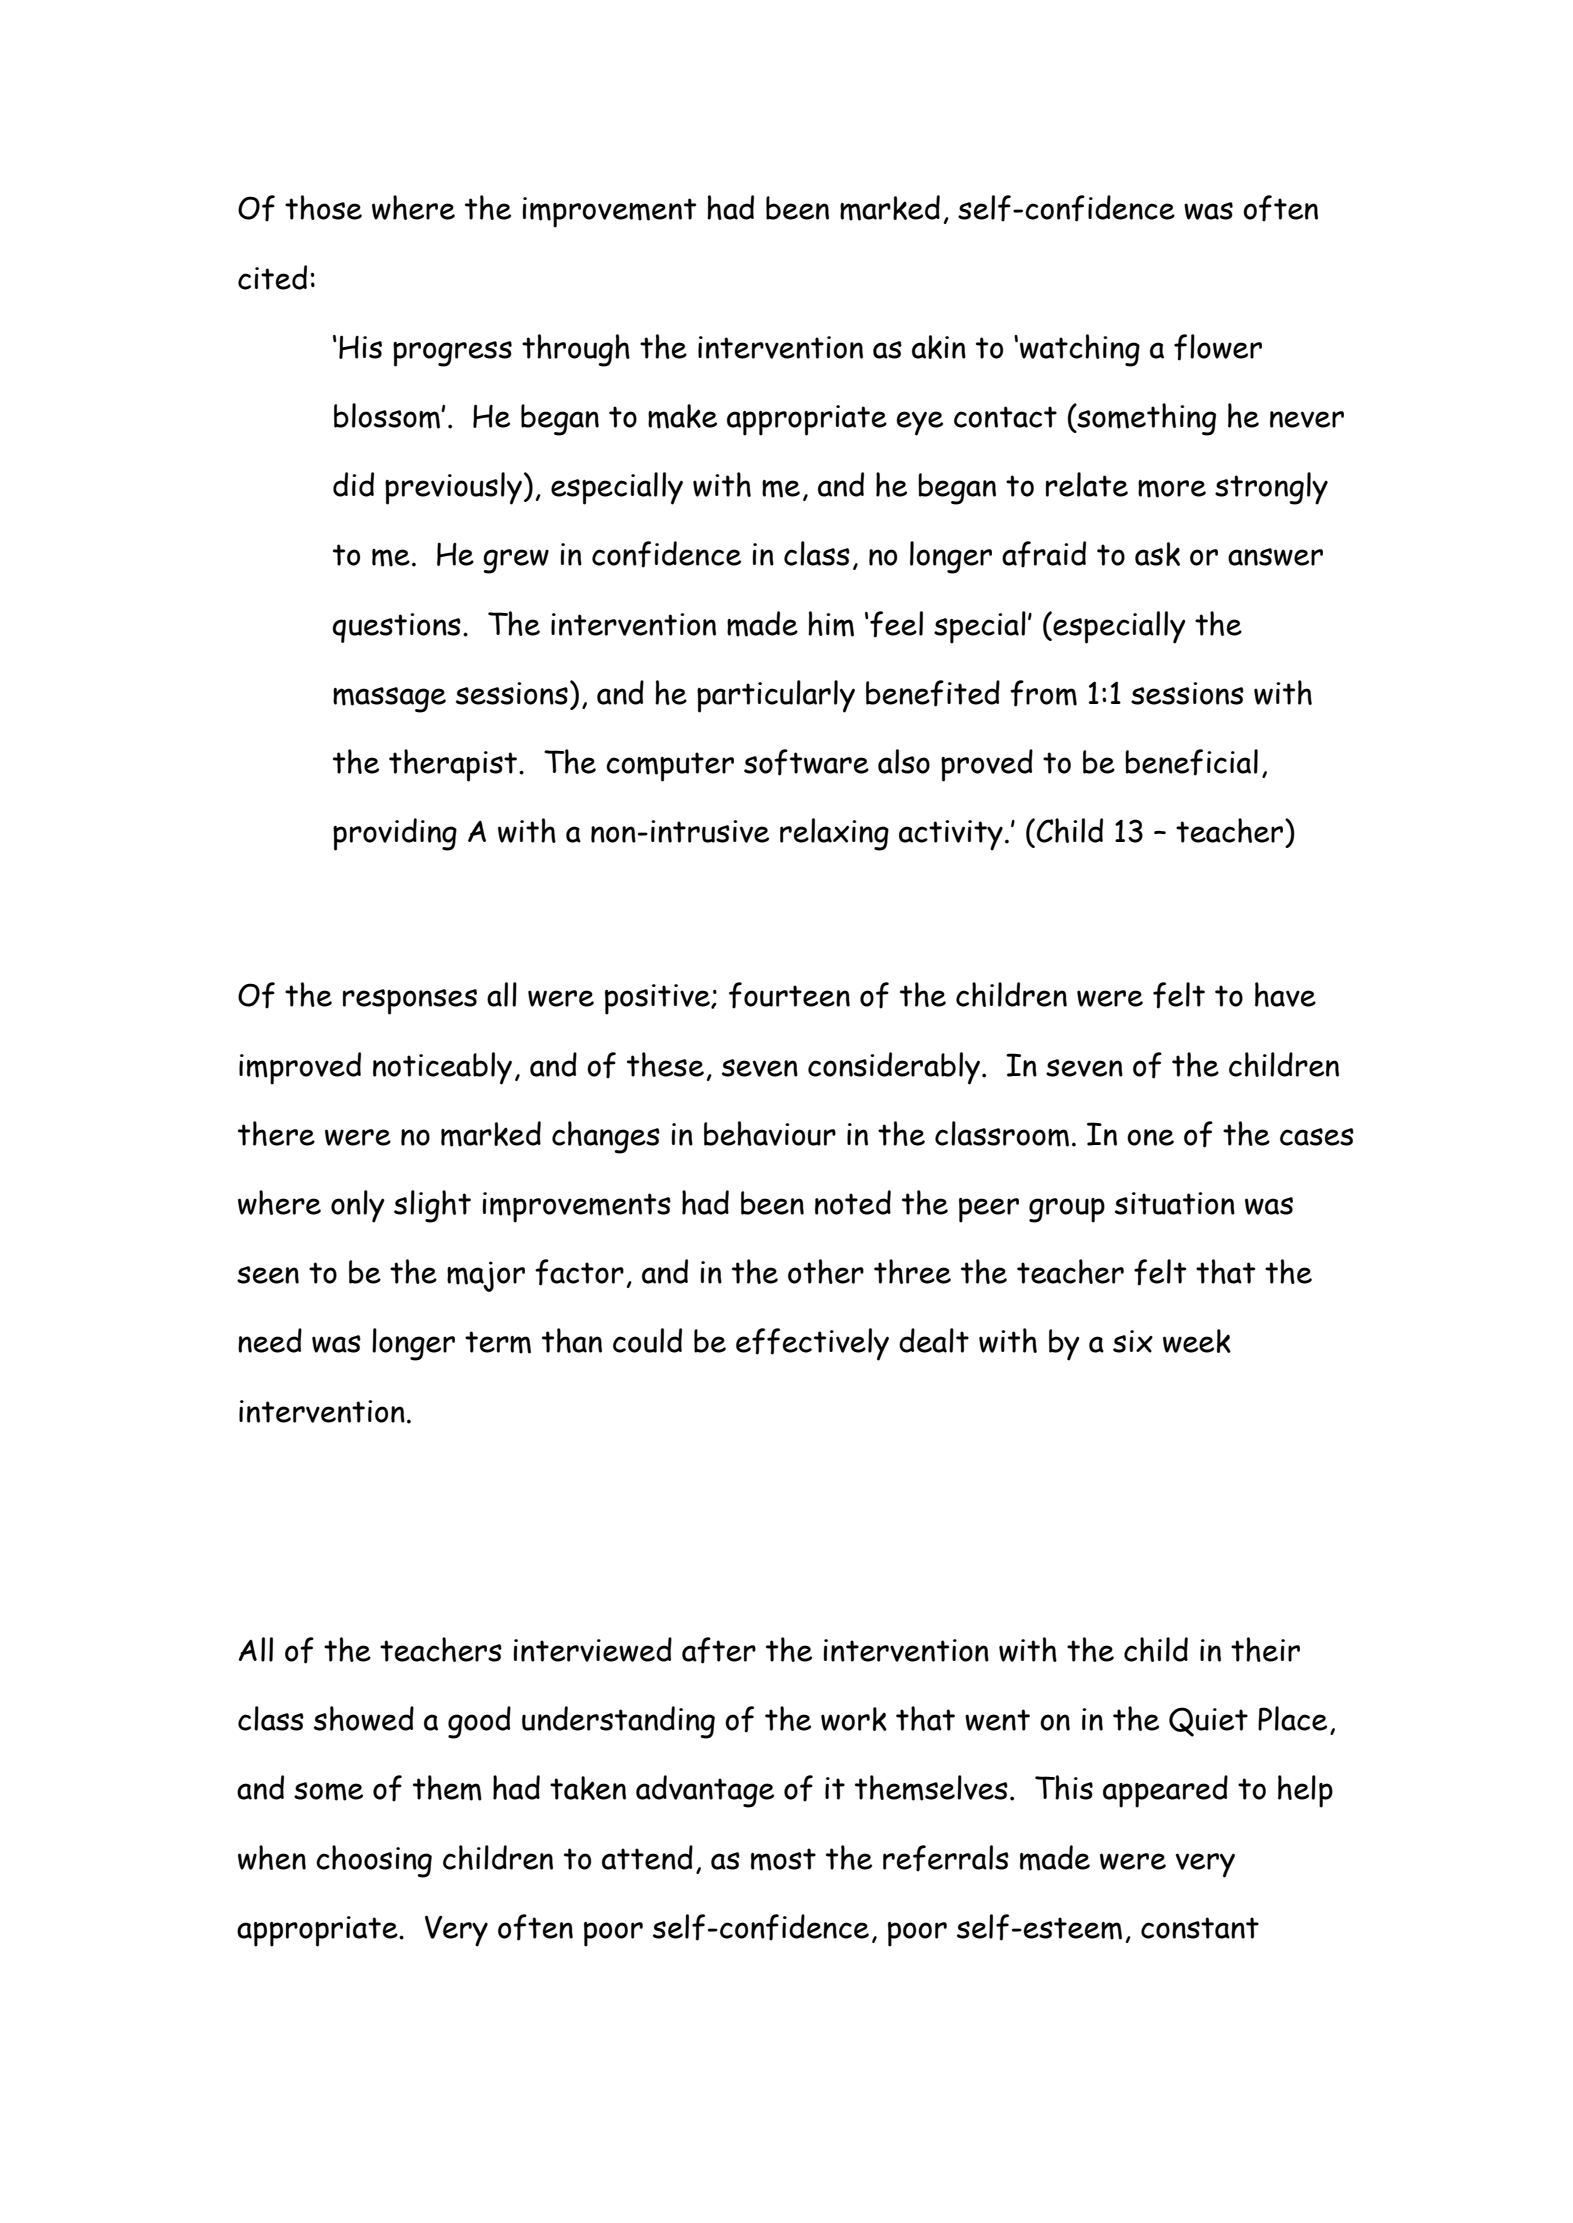  Describe the element at coordinates (374, 1861) in the screenshot. I see `choosing` at that location.
